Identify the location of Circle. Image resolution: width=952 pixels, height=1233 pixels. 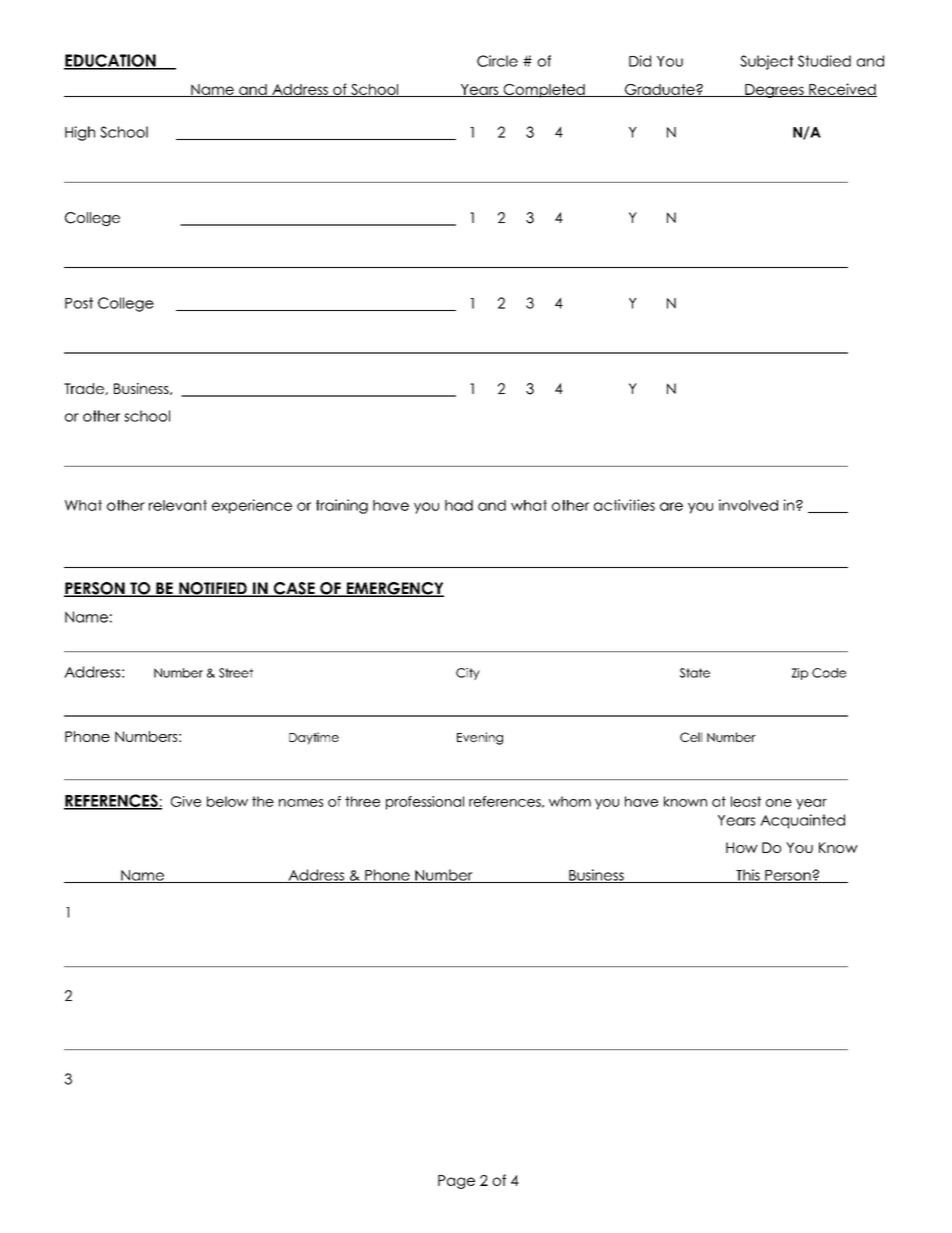
(497, 61).
